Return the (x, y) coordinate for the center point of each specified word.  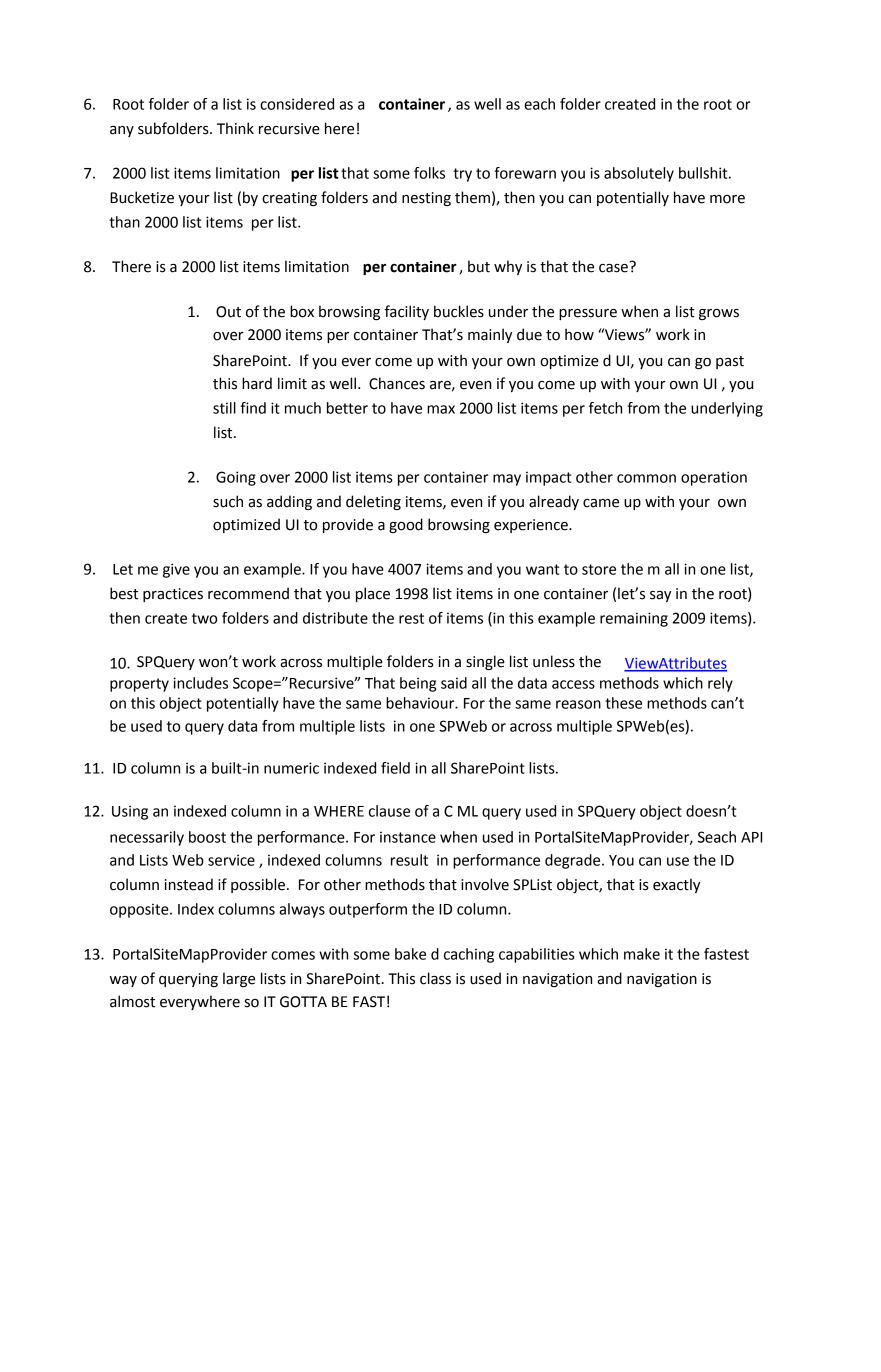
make (642, 954)
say (660, 596)
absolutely (639, 174)
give (176, 570)
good (406, 525)
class (435, 978)
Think (235, 128)
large (239, 979)
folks (429, 173)
